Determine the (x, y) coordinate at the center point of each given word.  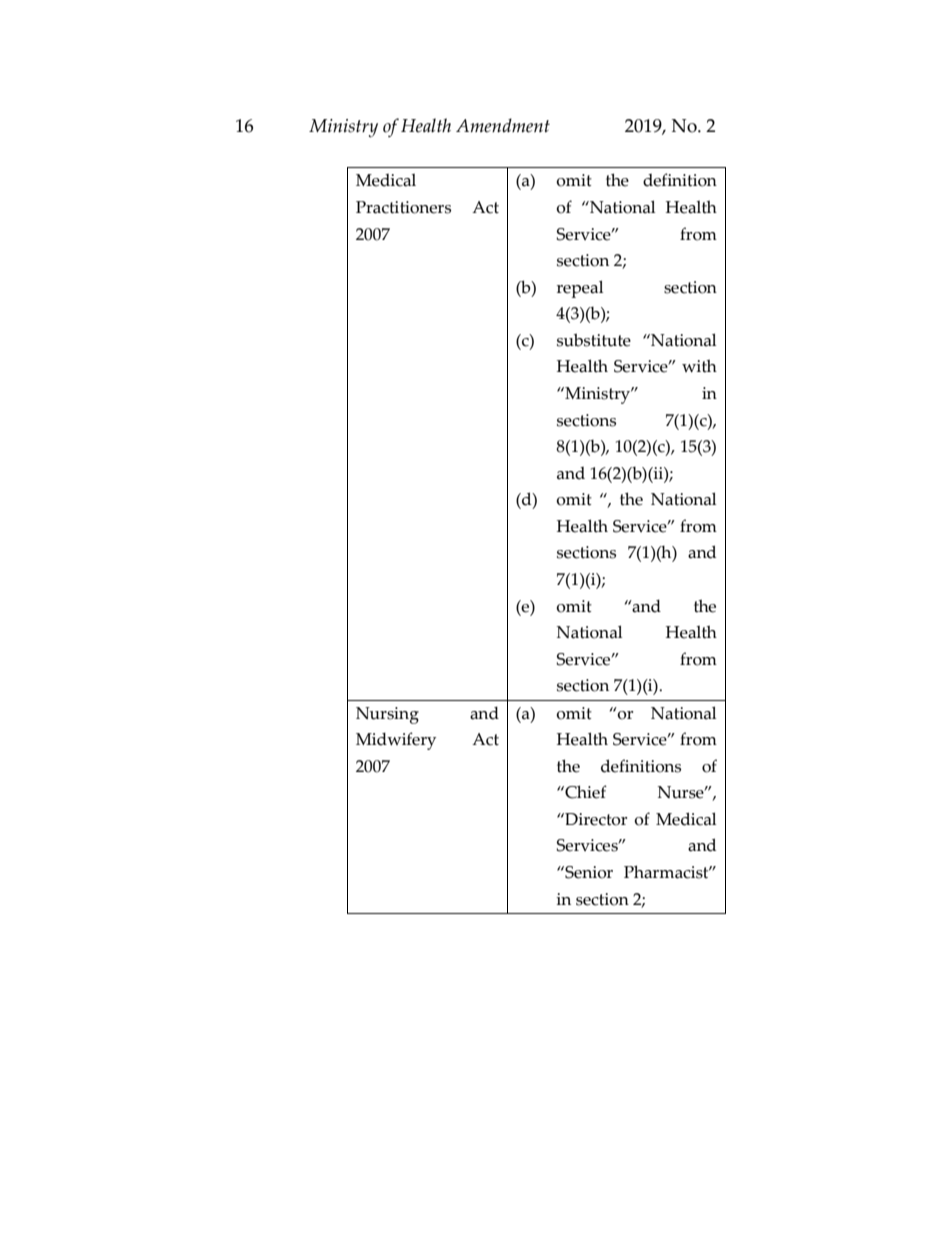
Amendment (503, 125)
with (699, 366)
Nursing (387, 715)
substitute (594, 340)
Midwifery (396, 741)
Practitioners (403, 207)
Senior (588, 872)
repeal (580, 289)
